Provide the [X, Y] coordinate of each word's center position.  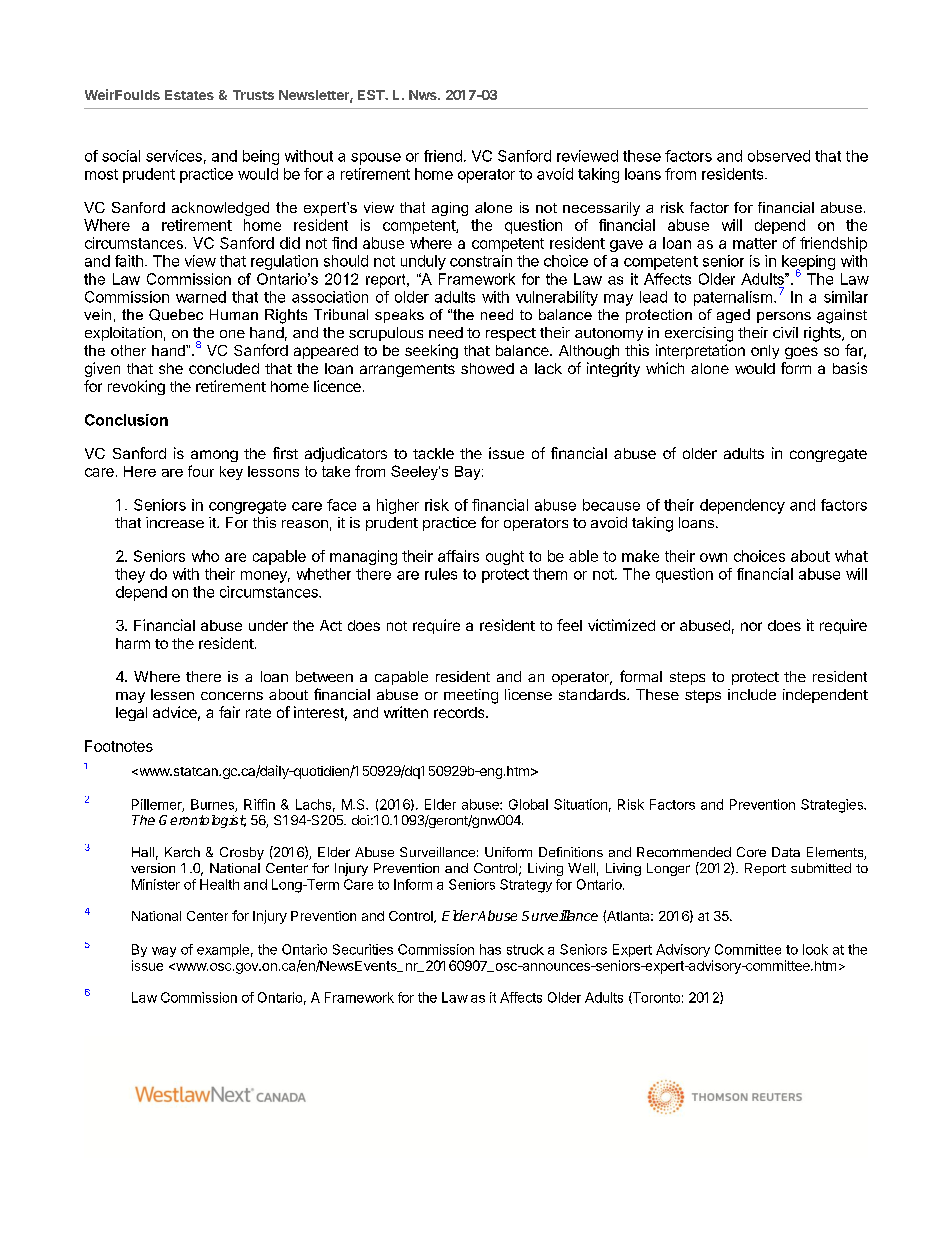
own [713, 557]
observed [779, 156]
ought [505, 557]
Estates [189, 95]
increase [175, 522]
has [490, 949]
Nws [424, 95]
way [164, 952]
